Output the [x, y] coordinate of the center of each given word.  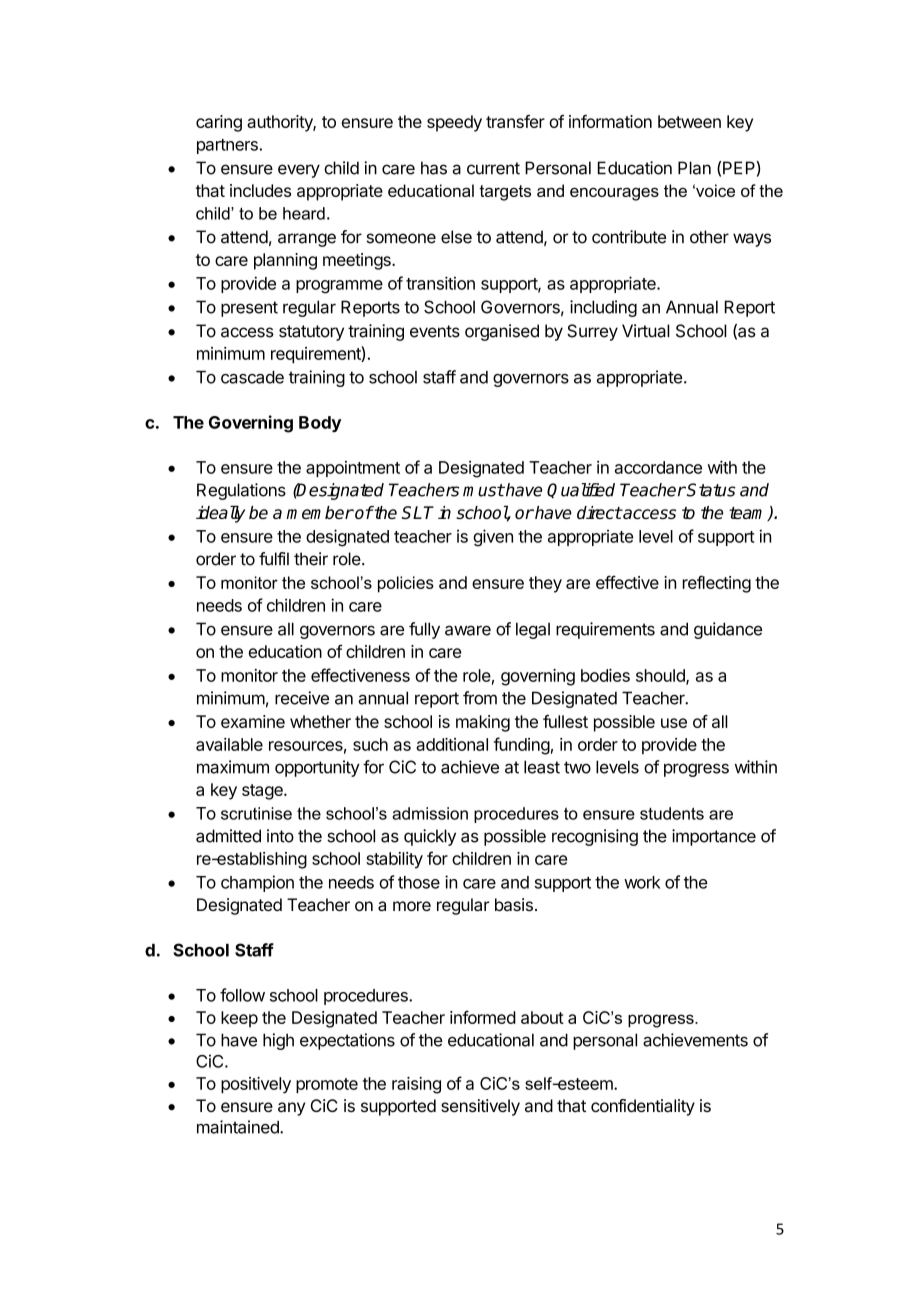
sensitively [480, 1107]
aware [468, 630]
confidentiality [643, 1107]
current [493, 168]
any [291, 1109]
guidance [728, 630]
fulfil [274, 559]
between [689, 121]
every [299, 171]
